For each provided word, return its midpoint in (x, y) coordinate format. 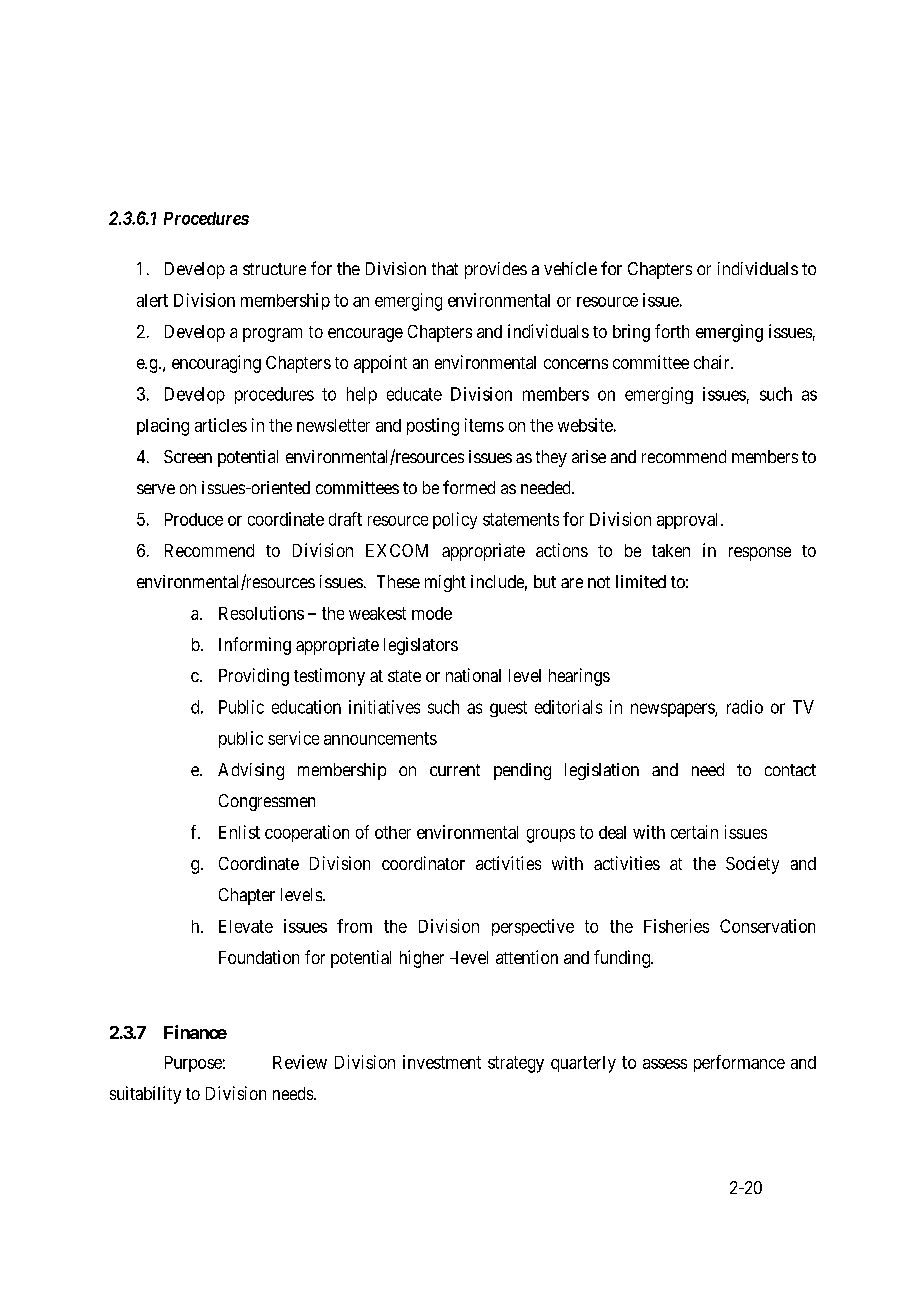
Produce (194, 519)
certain (694, 832)
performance (739, 1063)
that (445, 268)
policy (455, 520)
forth (672, 331)
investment (442, 1062)
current (455, 770)
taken (671, 550)
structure (274, 269)
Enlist (239, 832)
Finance (195, 1032)
